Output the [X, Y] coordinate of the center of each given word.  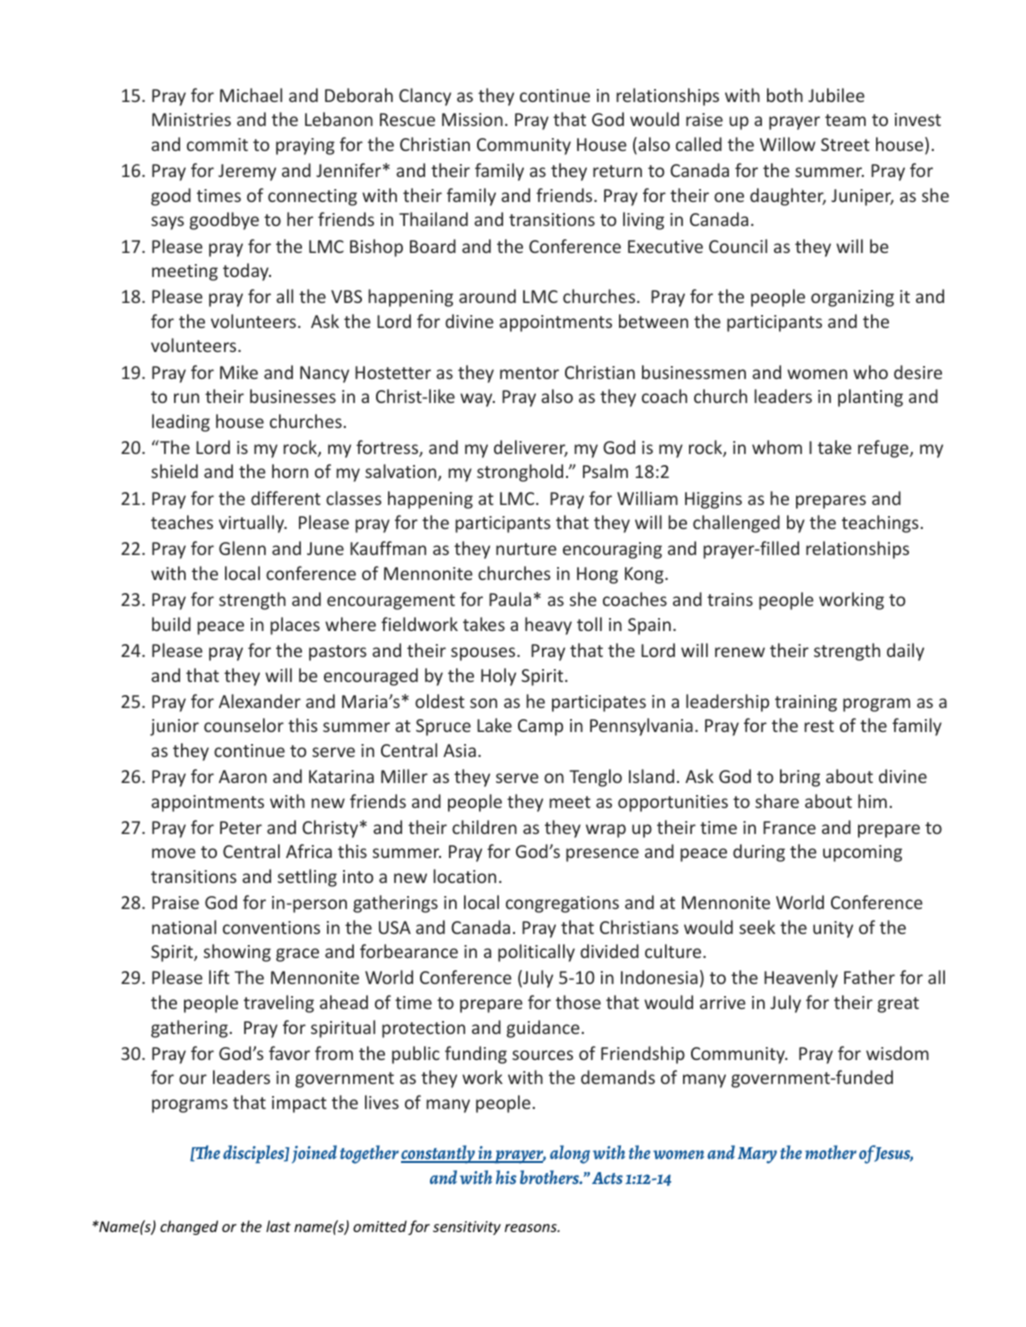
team [845, 120]
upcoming [862, 853]
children [484, 827]
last [278, 1226]
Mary [757, 1155]
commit [217, 144]
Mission [472, 119]
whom [777, 447]
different [286, 498]
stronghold [520, 473]
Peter [241, 827]
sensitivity [467, 1228]
